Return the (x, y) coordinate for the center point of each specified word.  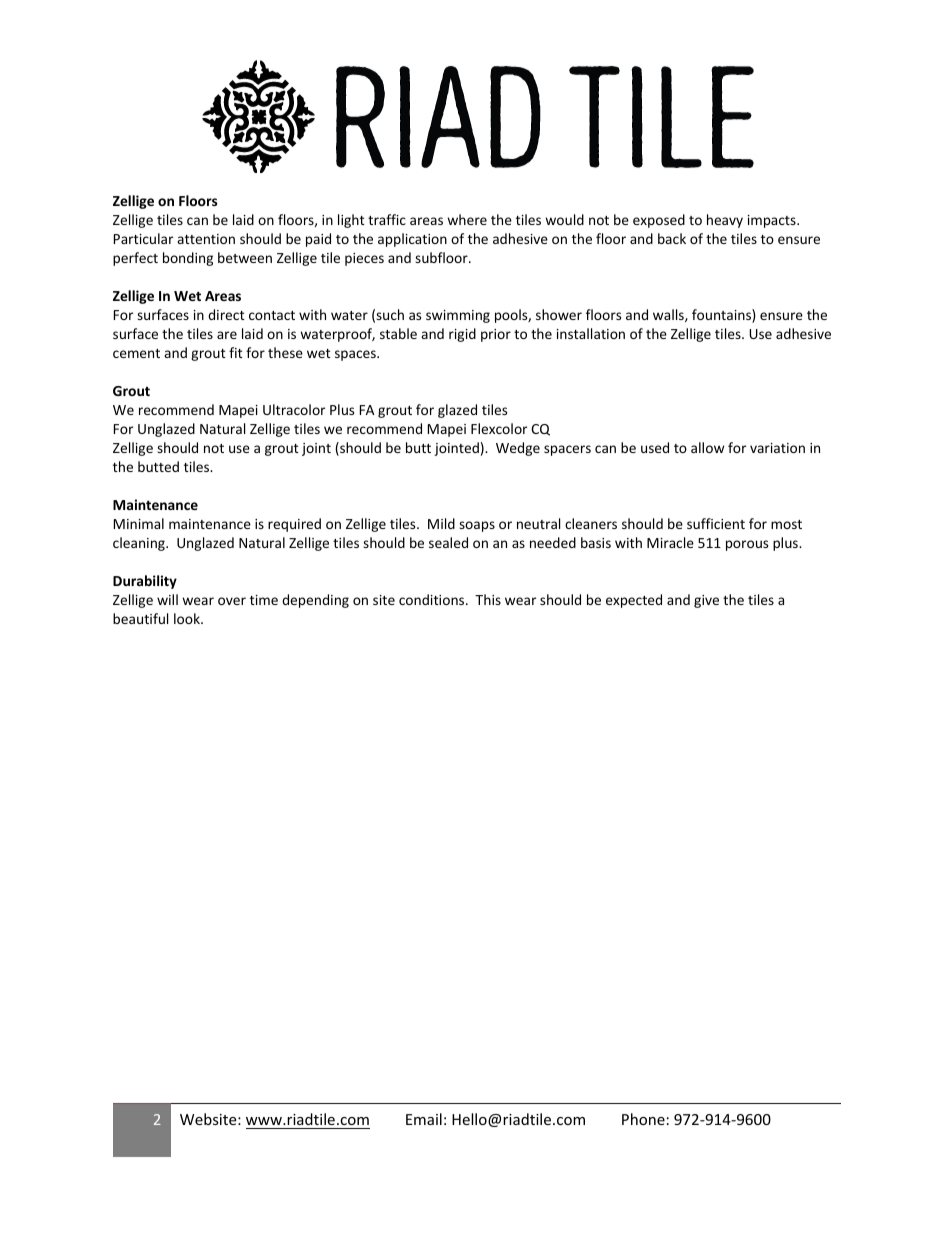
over (232, 601)
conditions (433, 599)
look (188, 618)
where (467, 219)
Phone (643, 1119)
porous (747, 545)
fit (236, 352)
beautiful (140, 618)
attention (206, 239)
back (672, 238)
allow (707, 447)
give (706, 601)
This (488, 599)
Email (424, 1119)
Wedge (518, 449)
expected (634, 601)
